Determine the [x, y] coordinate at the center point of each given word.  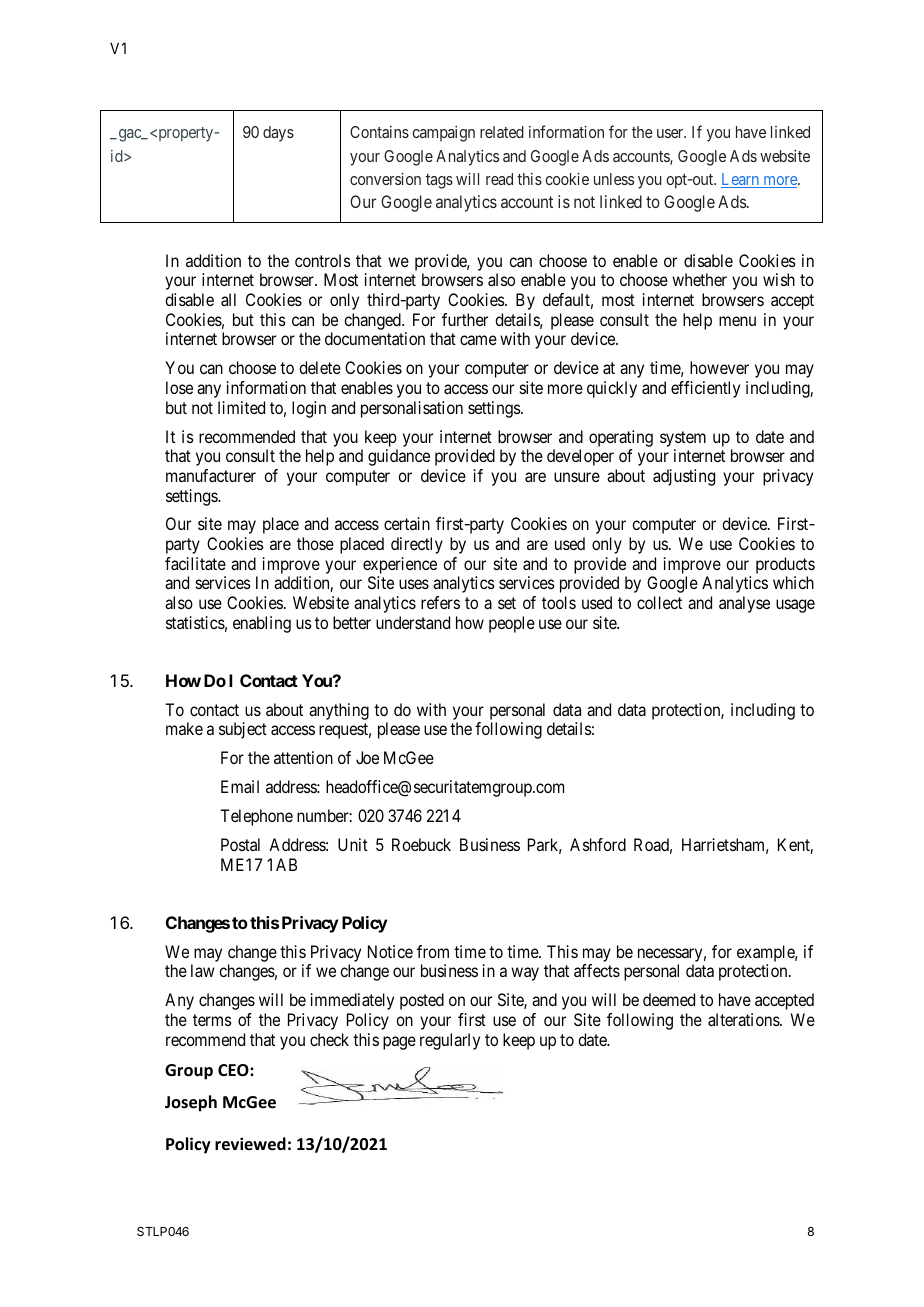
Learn [741, 180]
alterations [744, 1019]
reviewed [250, 1144]
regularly [450, 1041]
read [499, 179]
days [278, 134]
